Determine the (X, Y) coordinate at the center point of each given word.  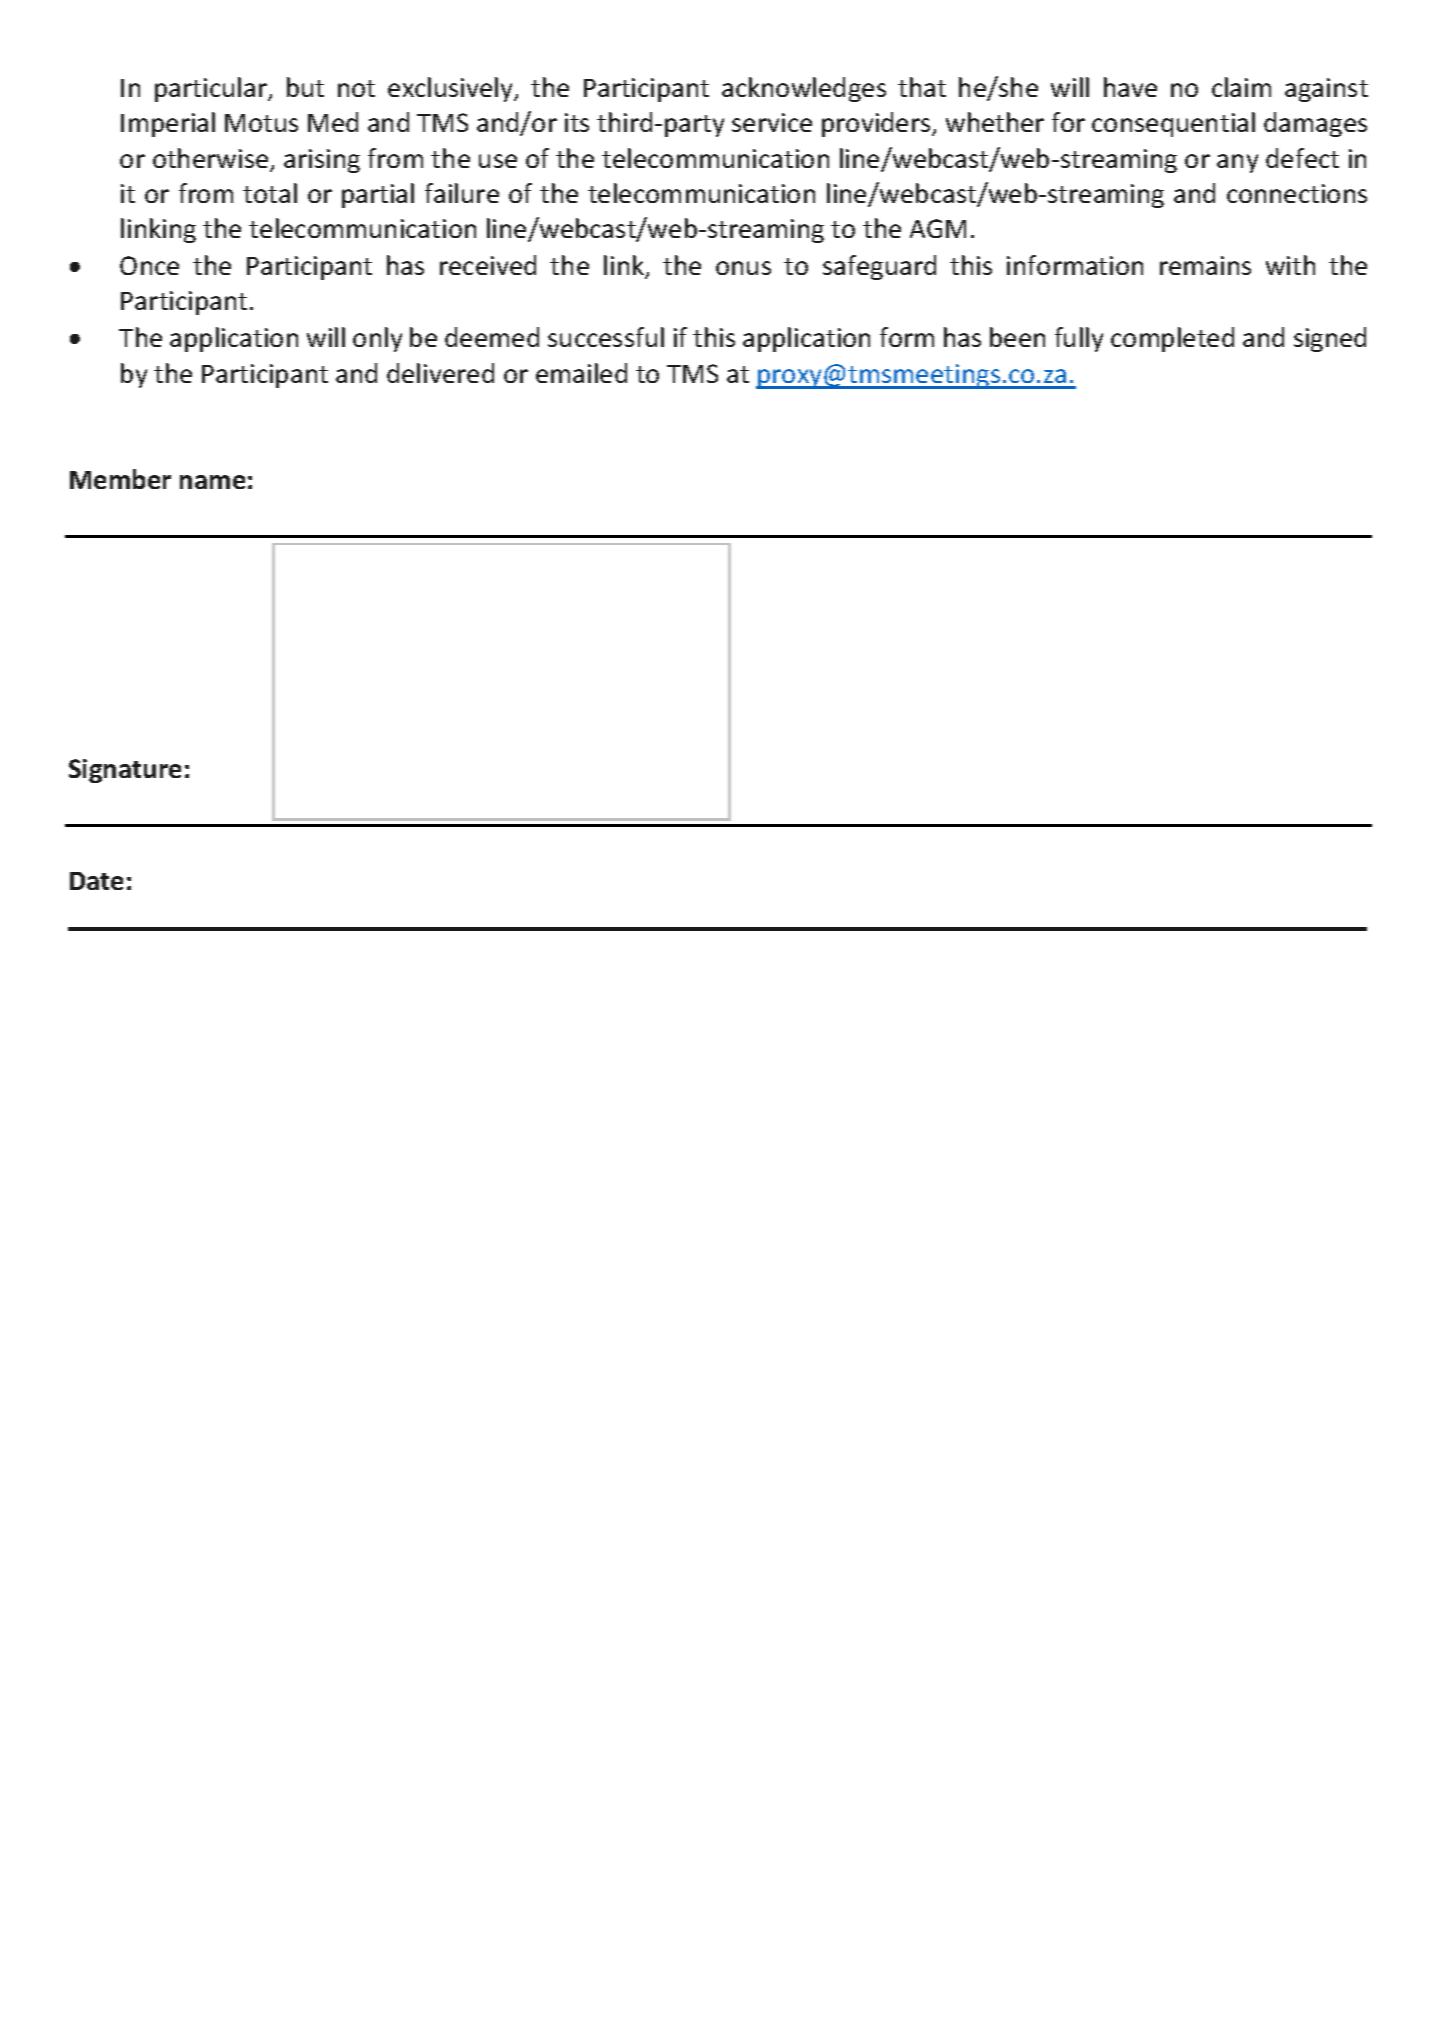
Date (96, 881)
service (772, 122)
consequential (1173, 124)
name (212, 482)
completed (1172, 339)
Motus (261, 123)
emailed (581, 373)
